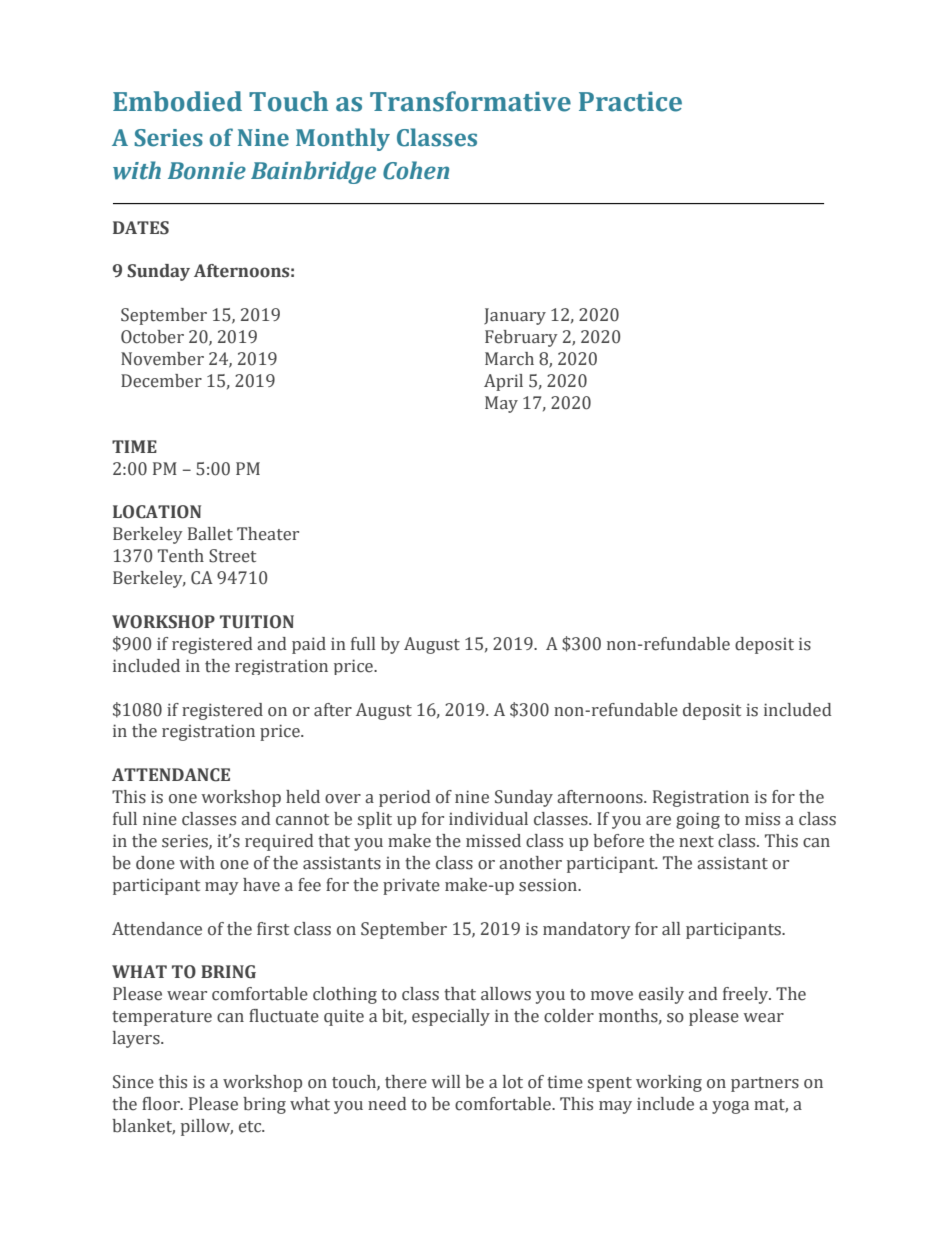 The image size is (952, 1233). What do you see at coordinates (257, 622) in the page?
I see `TUITION` at bounding box center [257, 622].
